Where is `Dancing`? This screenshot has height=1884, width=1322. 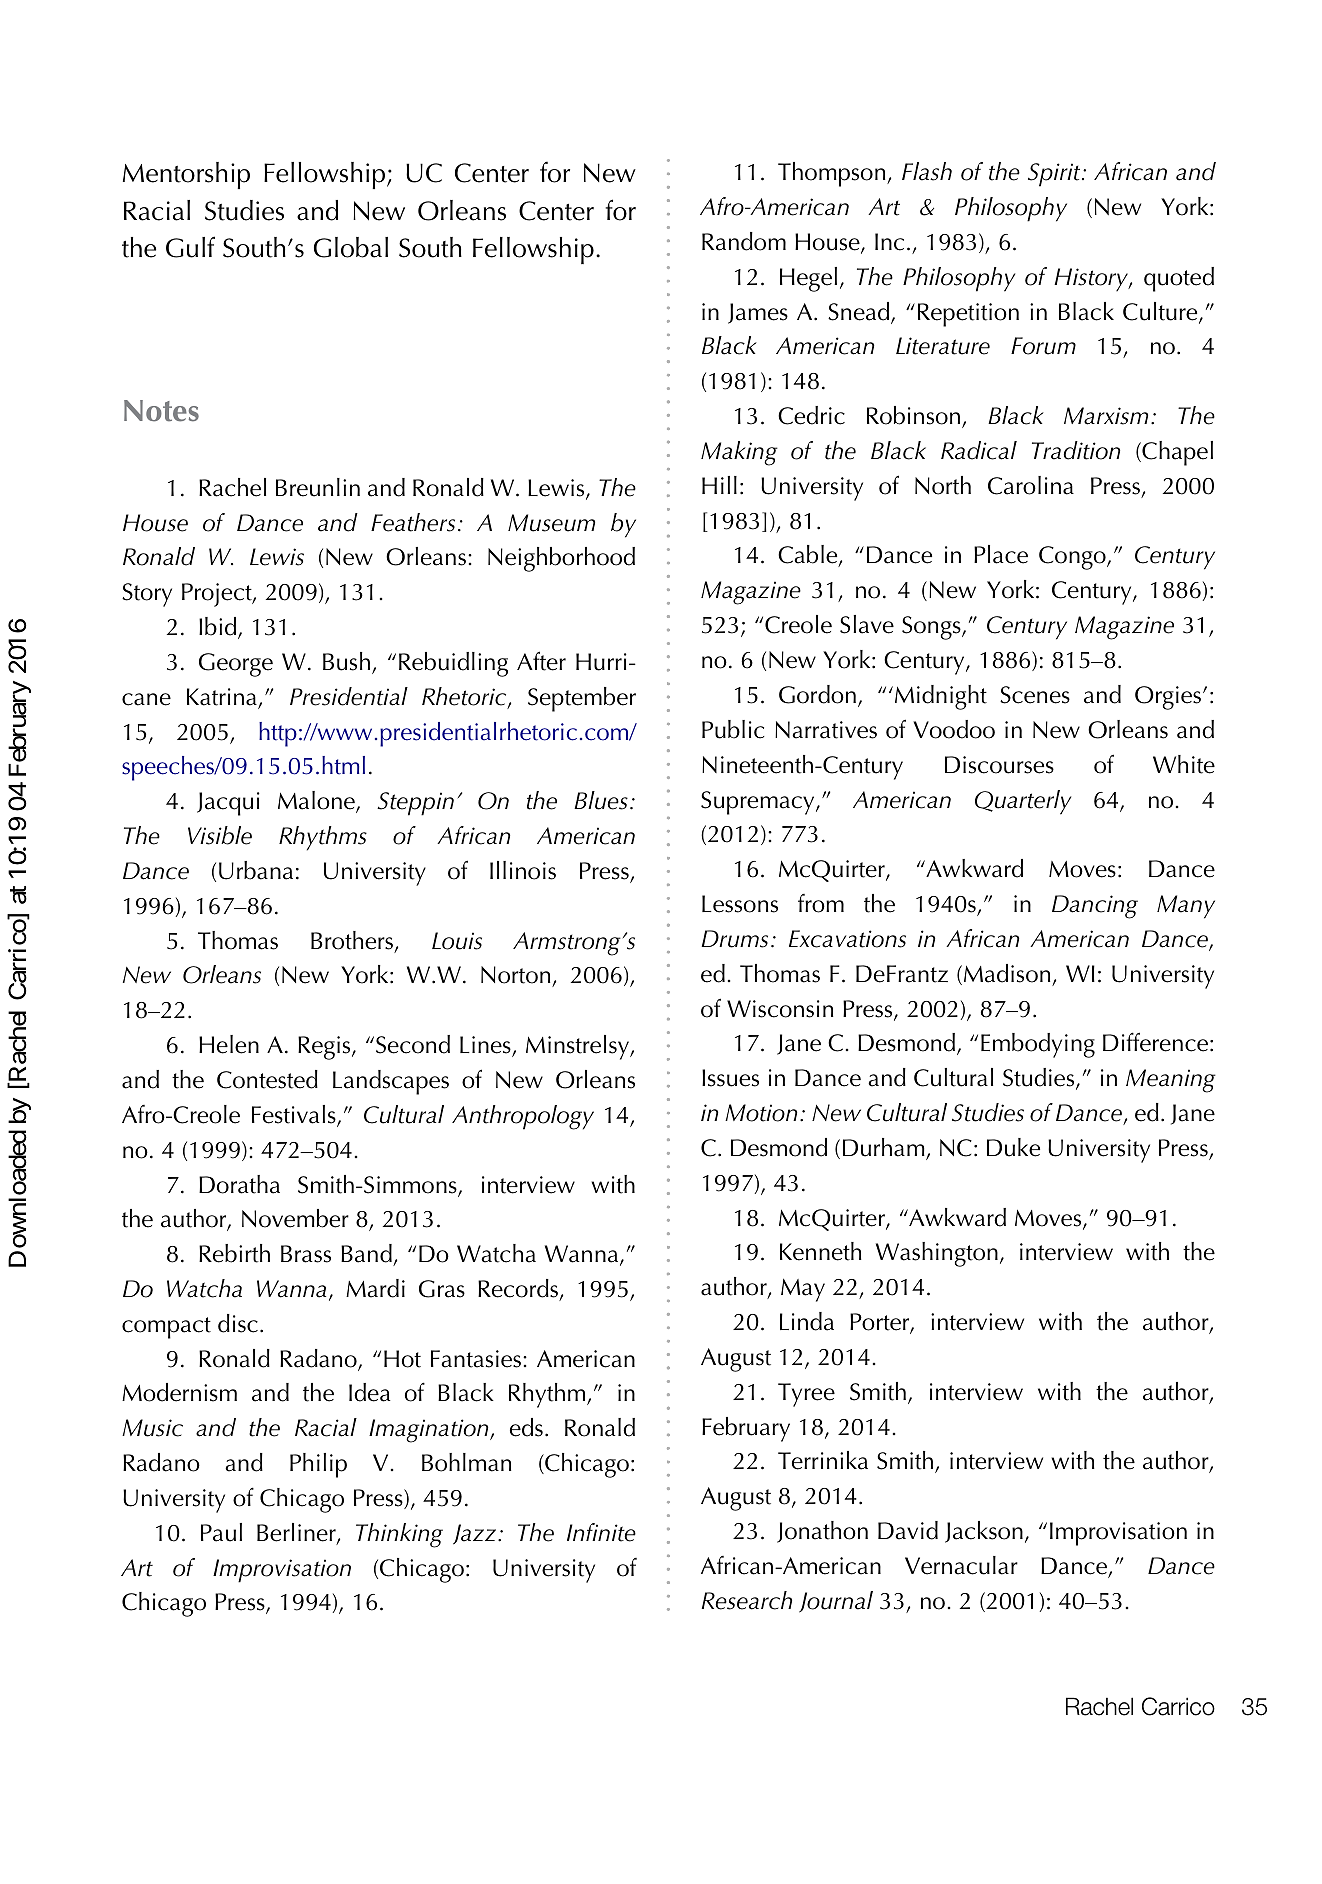 Dancing is located at coordinates (1095, 907).
